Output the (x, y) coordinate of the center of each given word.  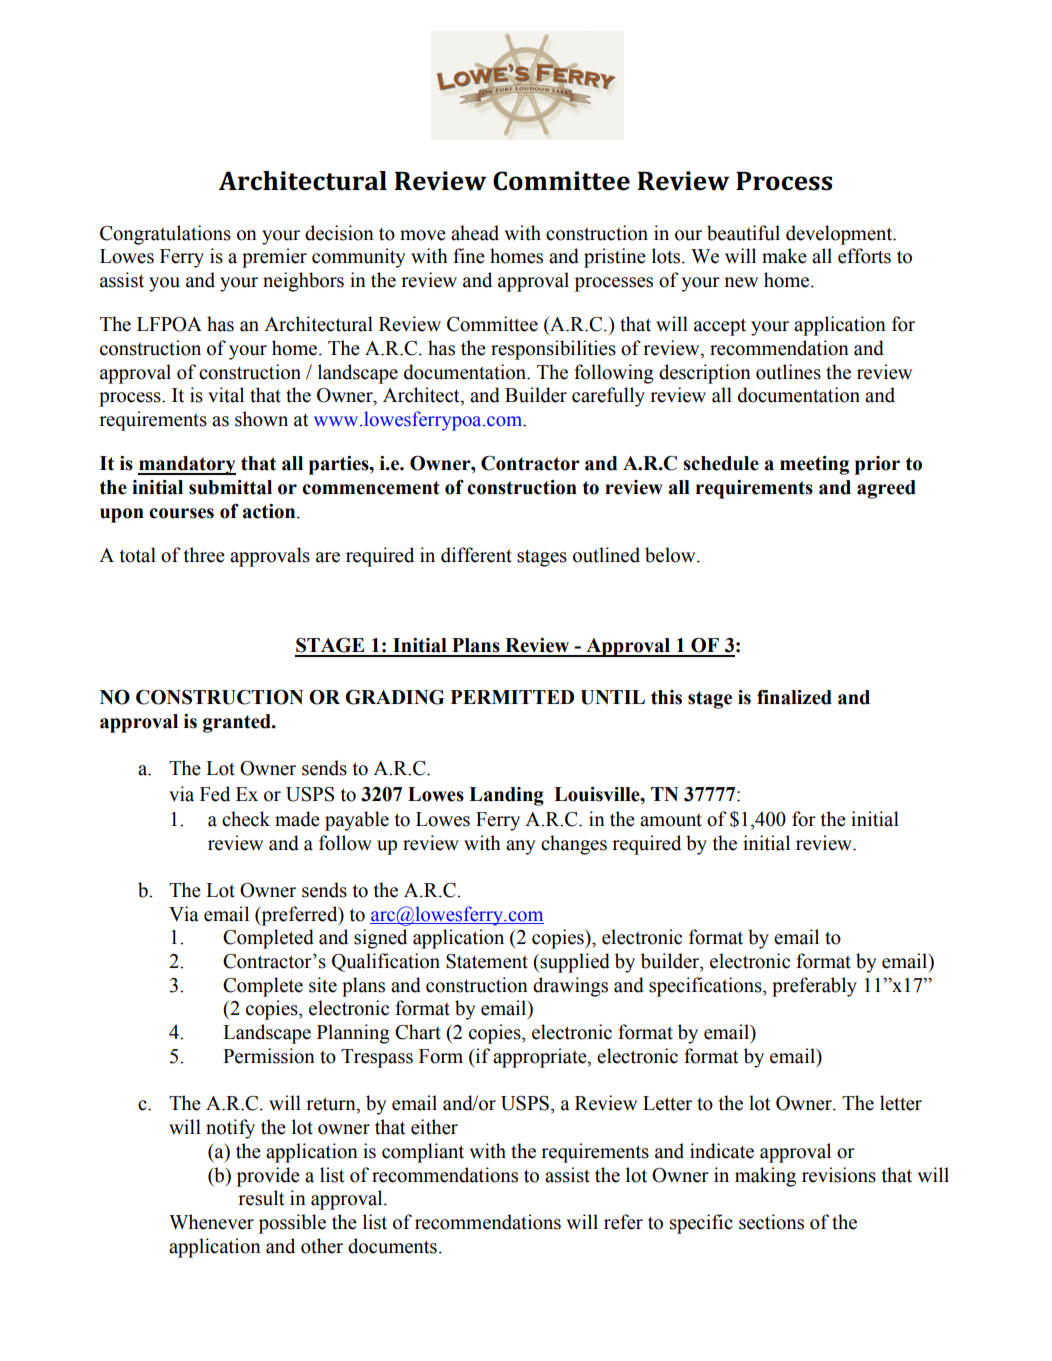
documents (392, 1246)
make (784, 256)
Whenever (211, 1222)
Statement (487, 961)
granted (238, 723)
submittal (230, 487)
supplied (574, 963)
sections (771, 1222)
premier (274, 258)
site (323, 985)
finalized (794, 697)
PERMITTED (512, 697)
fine (469, 256)
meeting (814, 465)
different (476, 555)
